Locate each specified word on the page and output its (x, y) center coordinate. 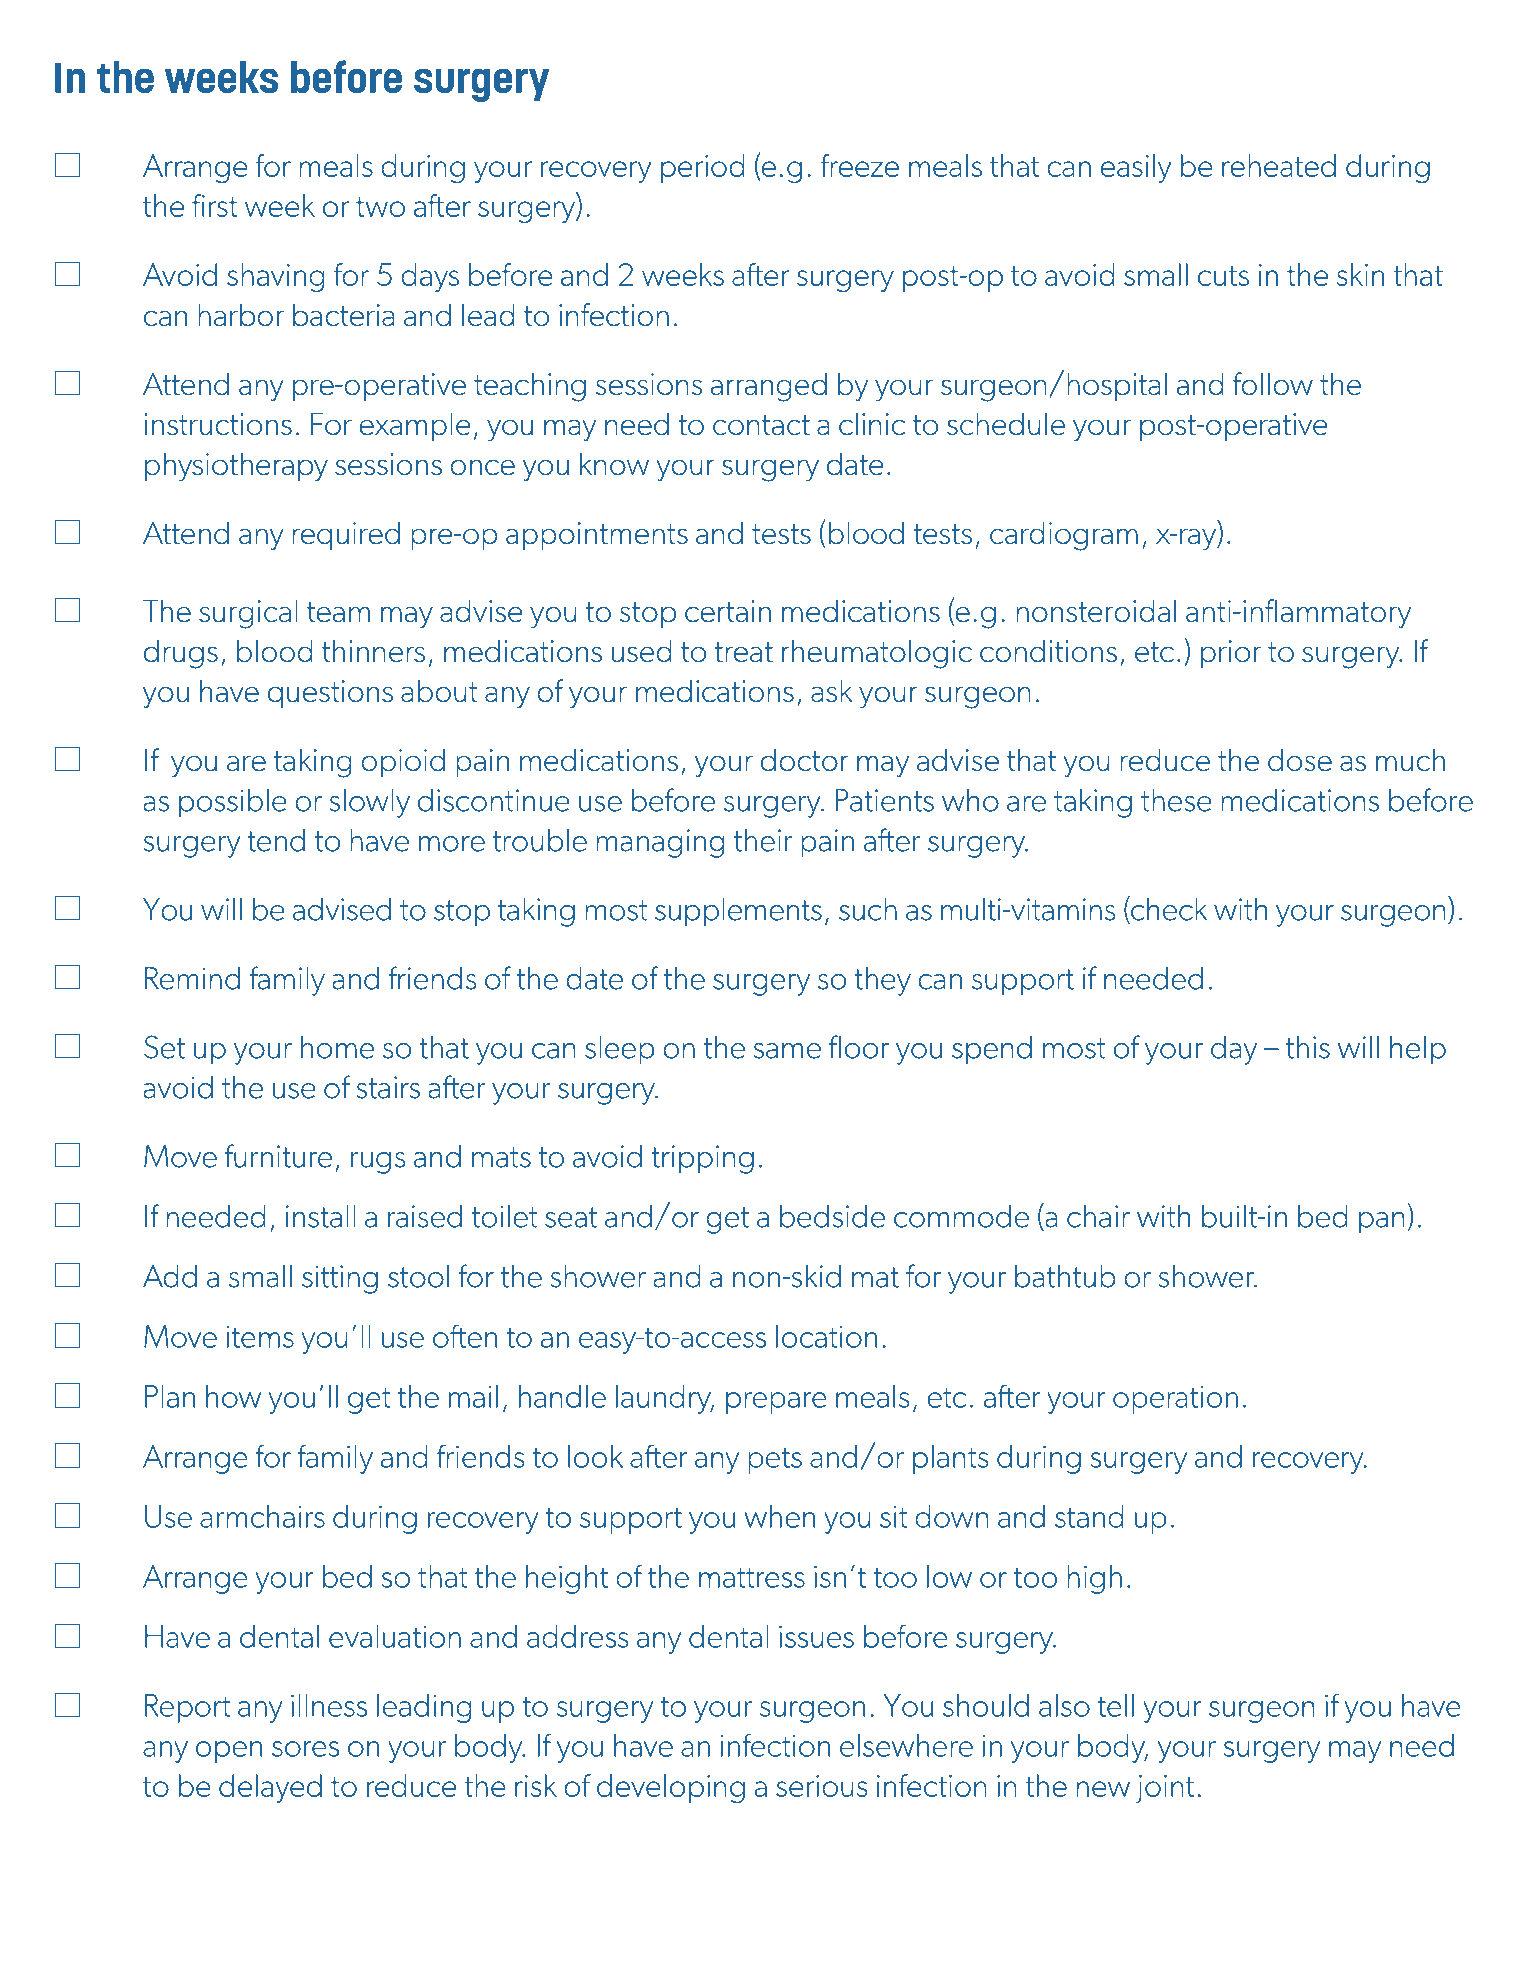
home (337, 1047)
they (883, 981)
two (380, 207)
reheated (1279, 165)
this (1308, 1047)
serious (822, 1786)
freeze (860, 165)
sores (305, 1749)
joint (1164, 1789)
